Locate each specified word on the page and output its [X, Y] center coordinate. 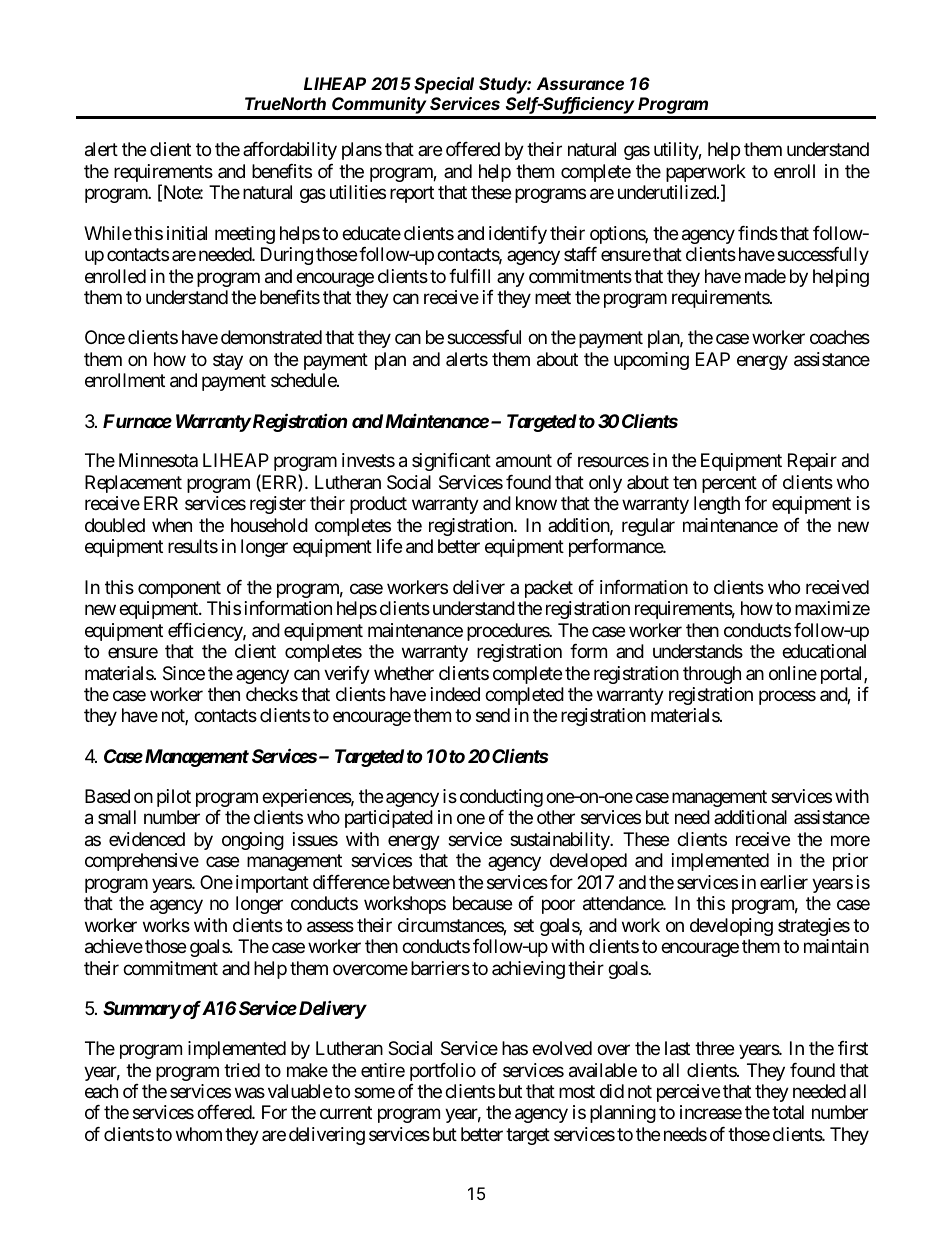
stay [228, 361]
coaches [840, 337]
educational [824, 651]
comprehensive [142, 862]
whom [199, 1134]
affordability [290, 151]
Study [505, 85]
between [424, 882]
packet [549, 589]
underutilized [668, 192]
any [511, 279]
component [179, 589]
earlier [784, 882]
